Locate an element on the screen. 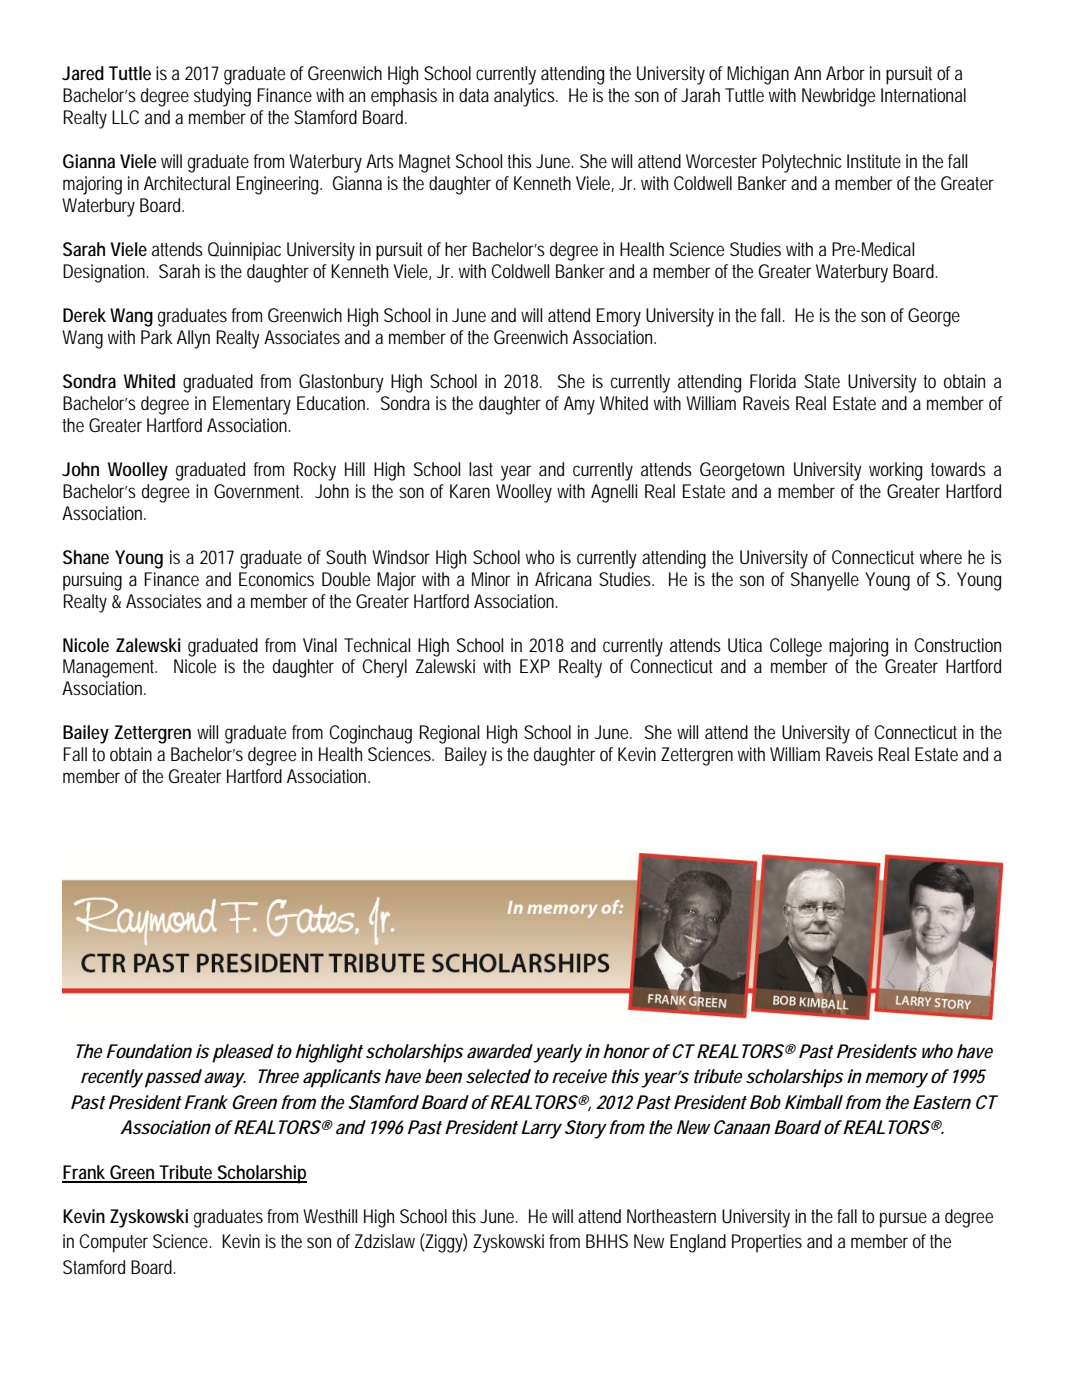 Image resolution: width=1065 pixels, height=1378 pixels. College is located at coordinates (796, 647).
